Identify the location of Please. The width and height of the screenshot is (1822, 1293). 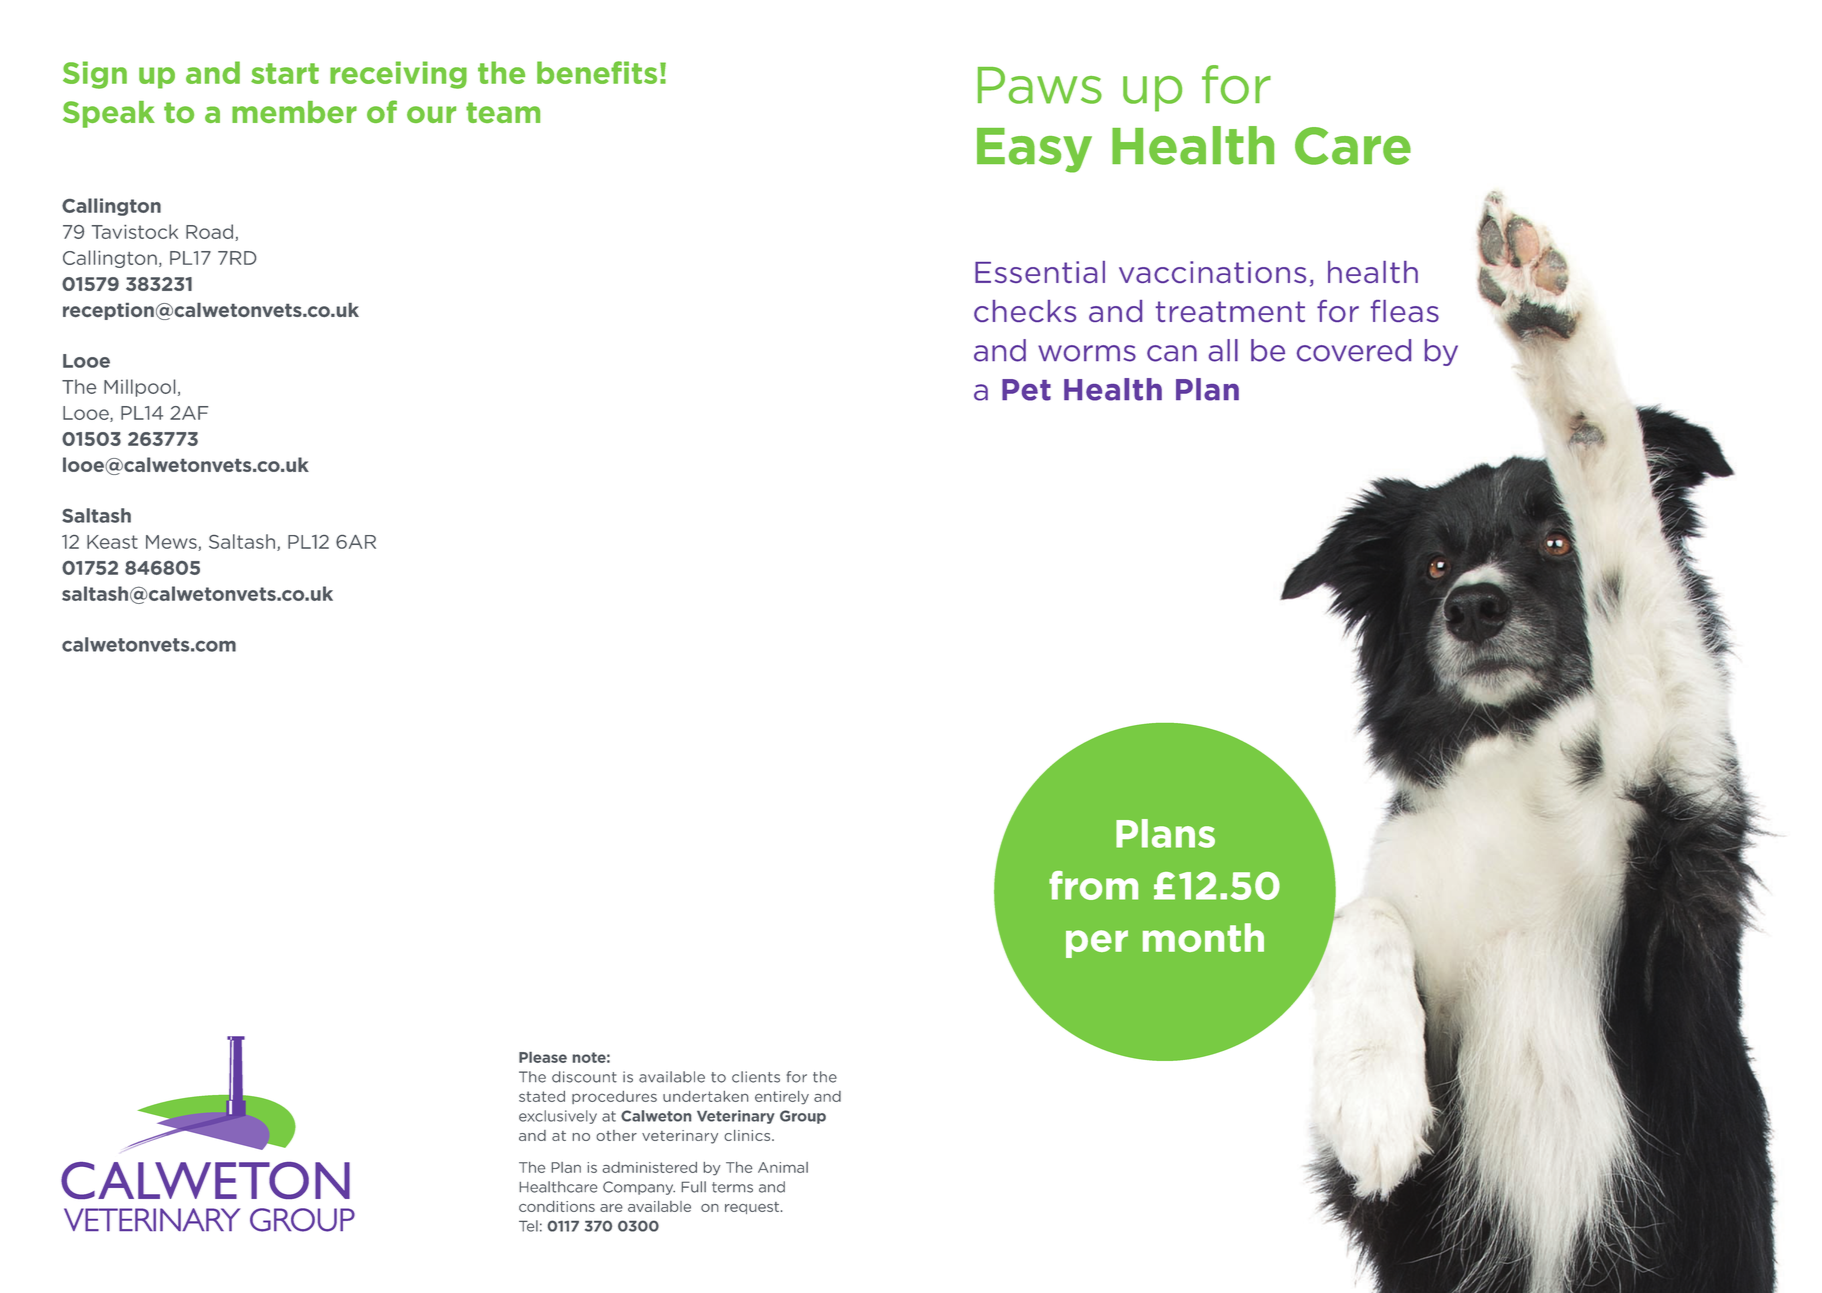
(543, 1057).
